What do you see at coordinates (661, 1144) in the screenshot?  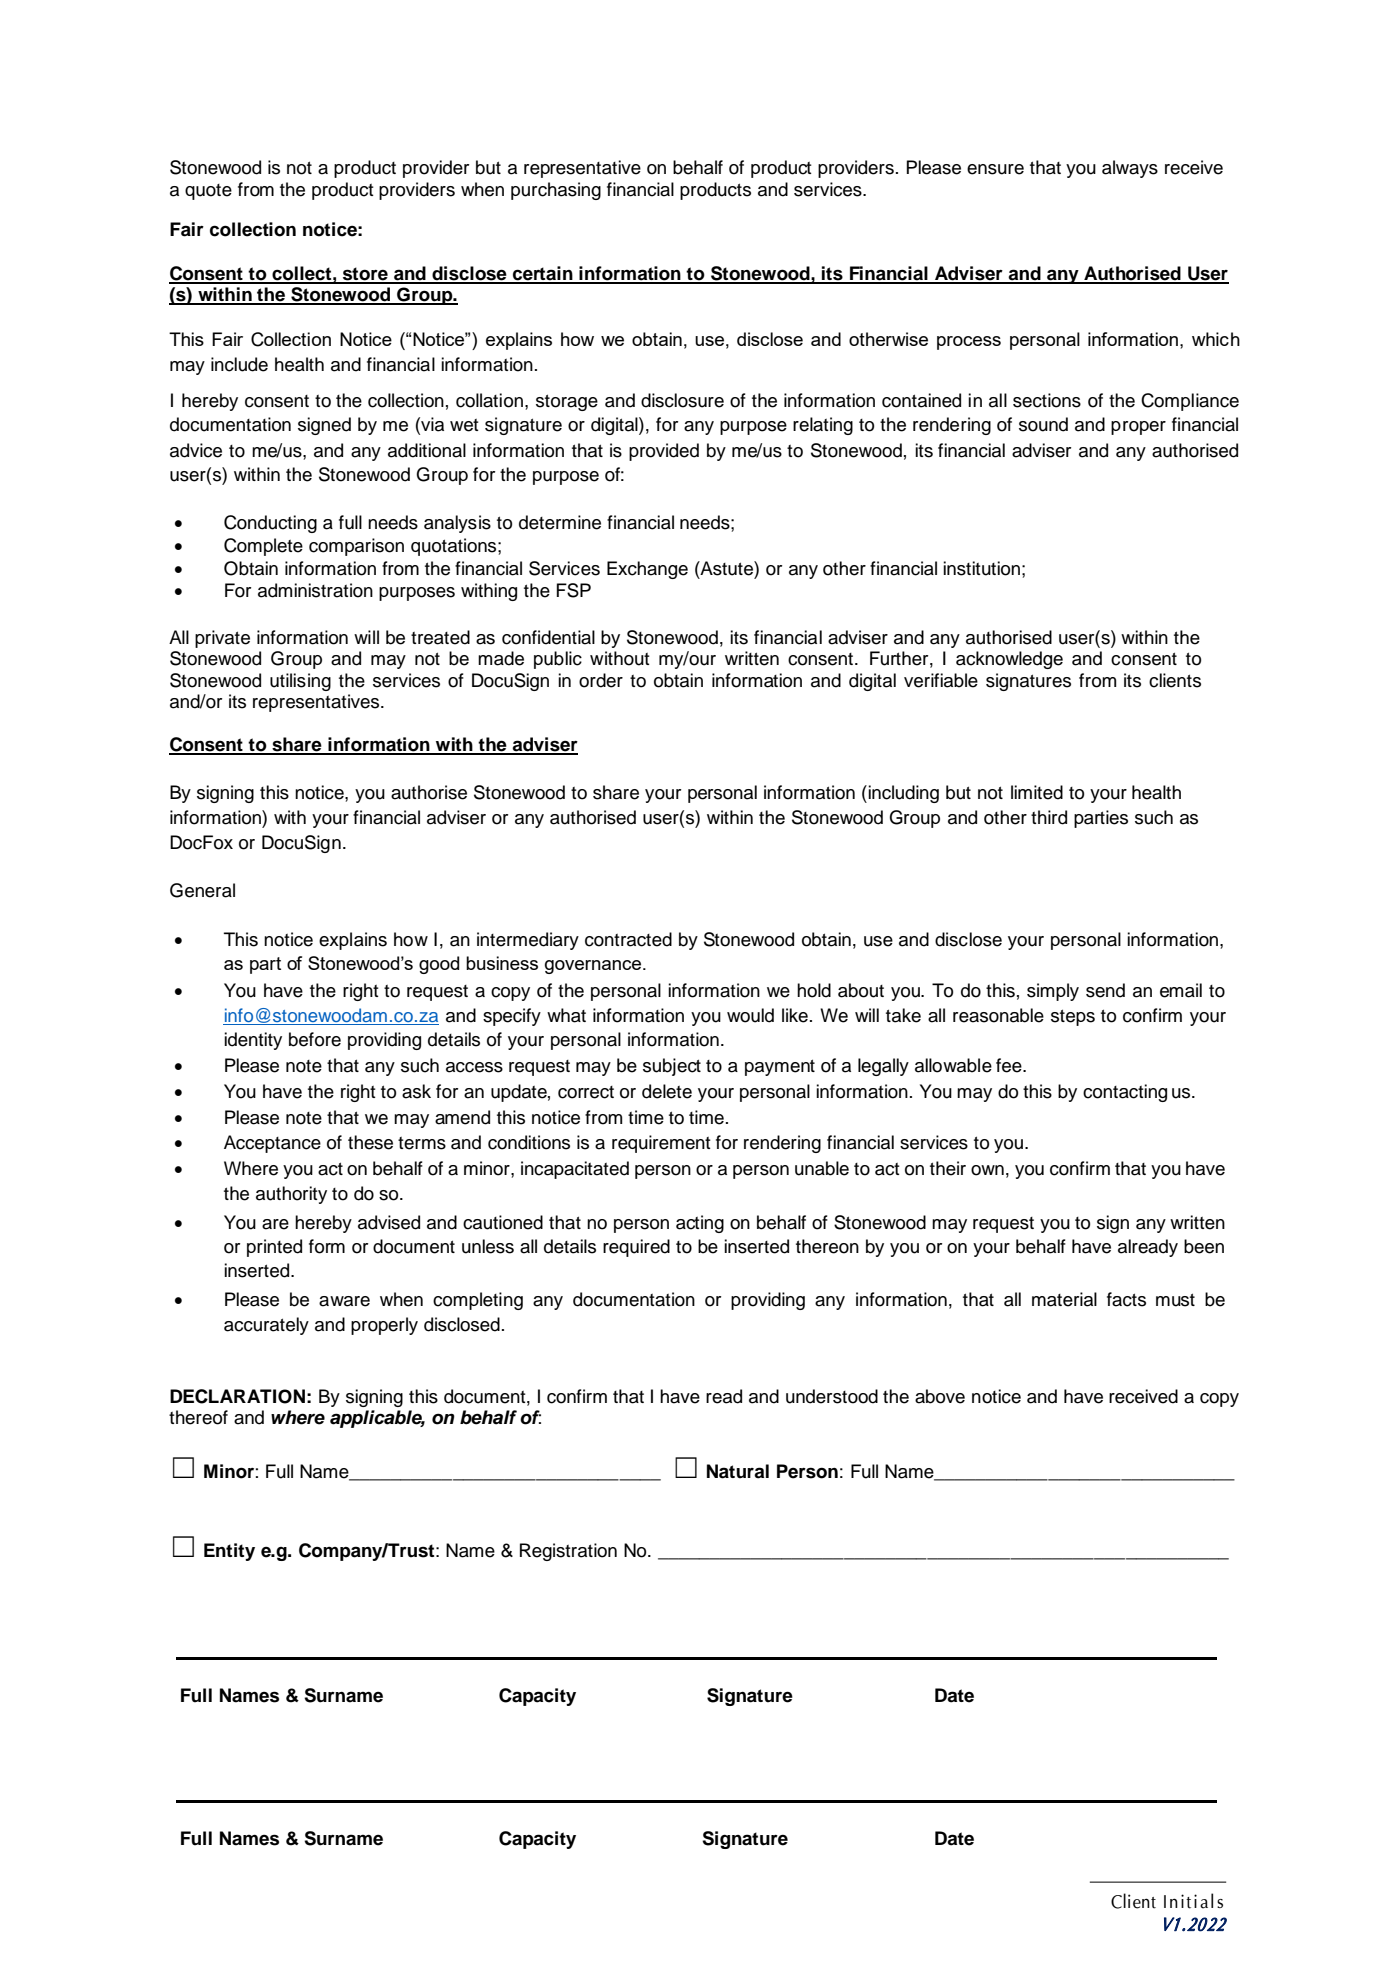 I see `requirement` at bounding box center [661, 1144].
